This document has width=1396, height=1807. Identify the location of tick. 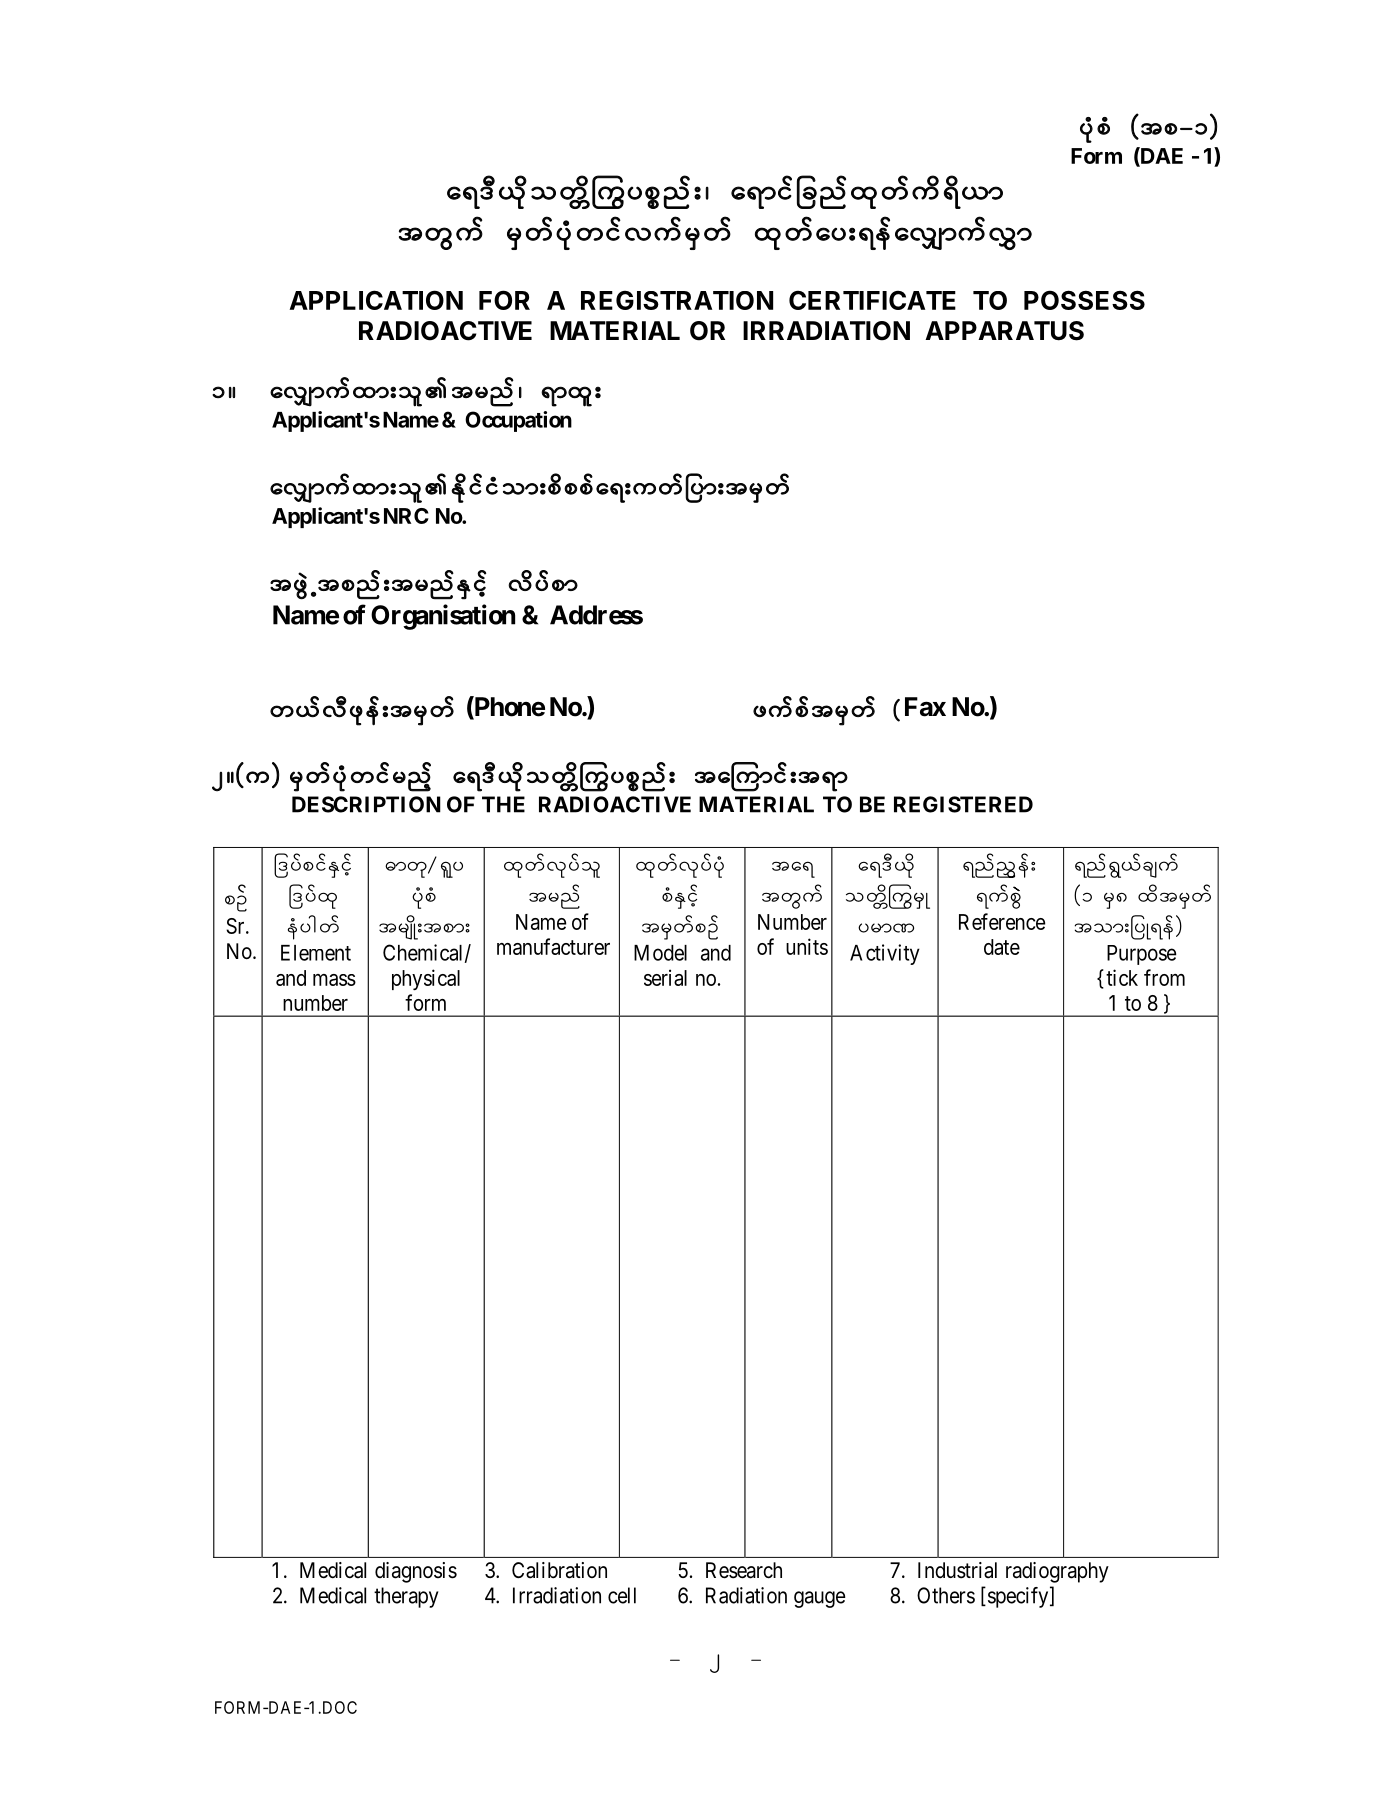
(1122, 977).
